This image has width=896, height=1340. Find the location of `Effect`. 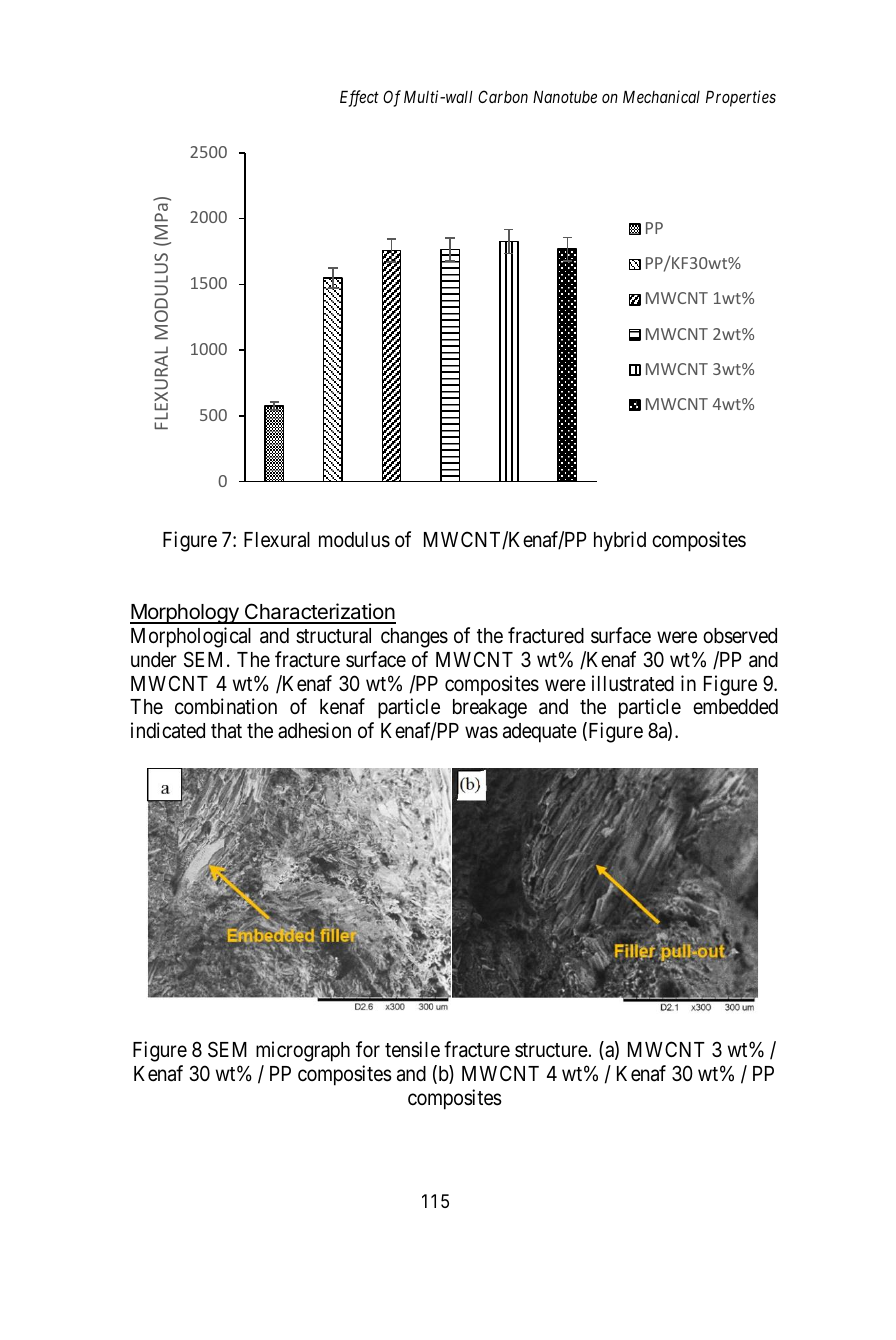

Effect is located at coordinates (359, 98).
